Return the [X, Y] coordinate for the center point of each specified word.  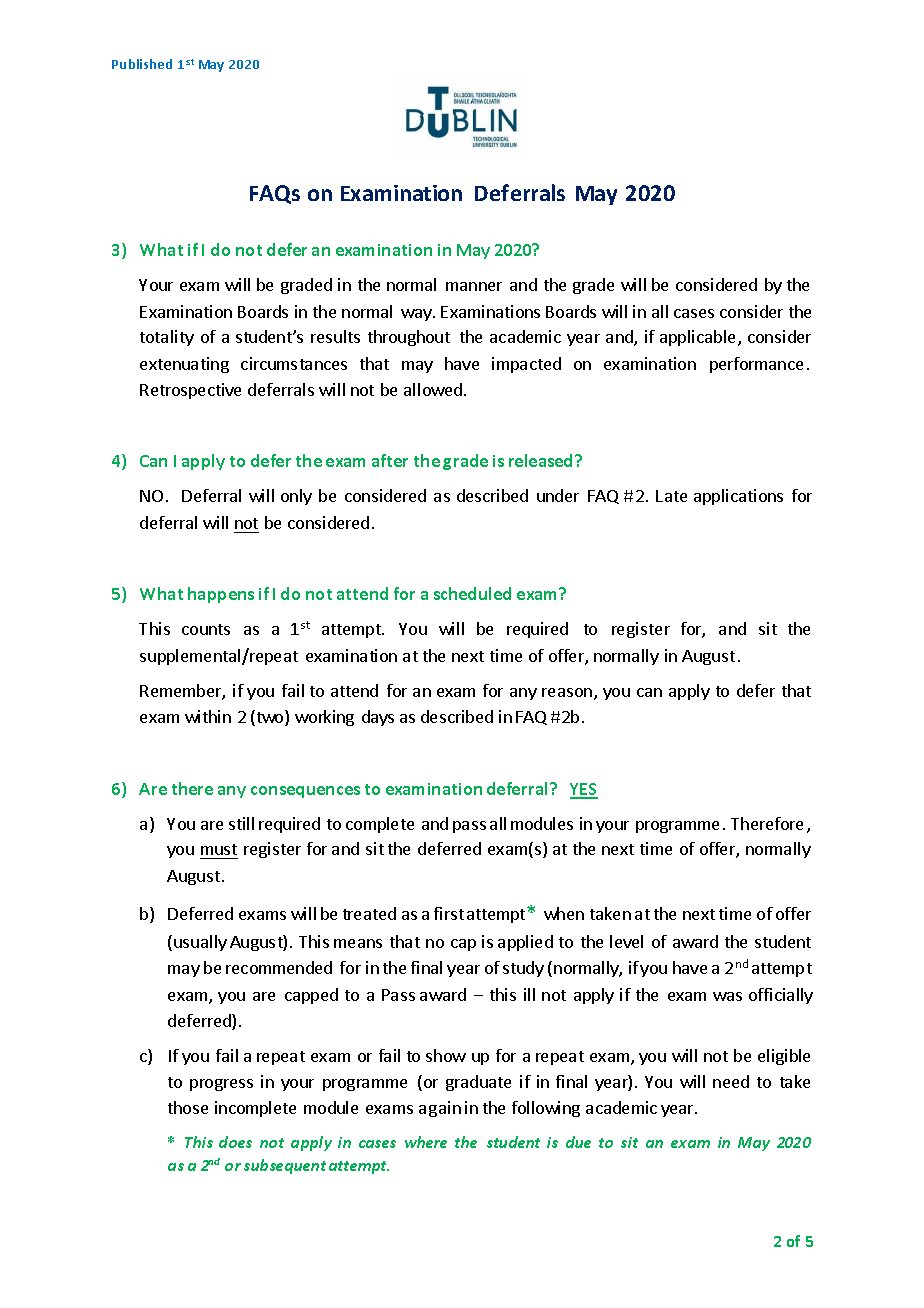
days [378, 718]
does [235, 1142]
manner [474, 286]
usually [200, 943]
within [208, 716]
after [390, 460]
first [449, 913]
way [417, 315]
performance [756, 365]
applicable [699, 338]
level [626, 941]
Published [142, 64]
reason [568, 694]
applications [738, 497]
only [296, 497]
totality [167, 338]
